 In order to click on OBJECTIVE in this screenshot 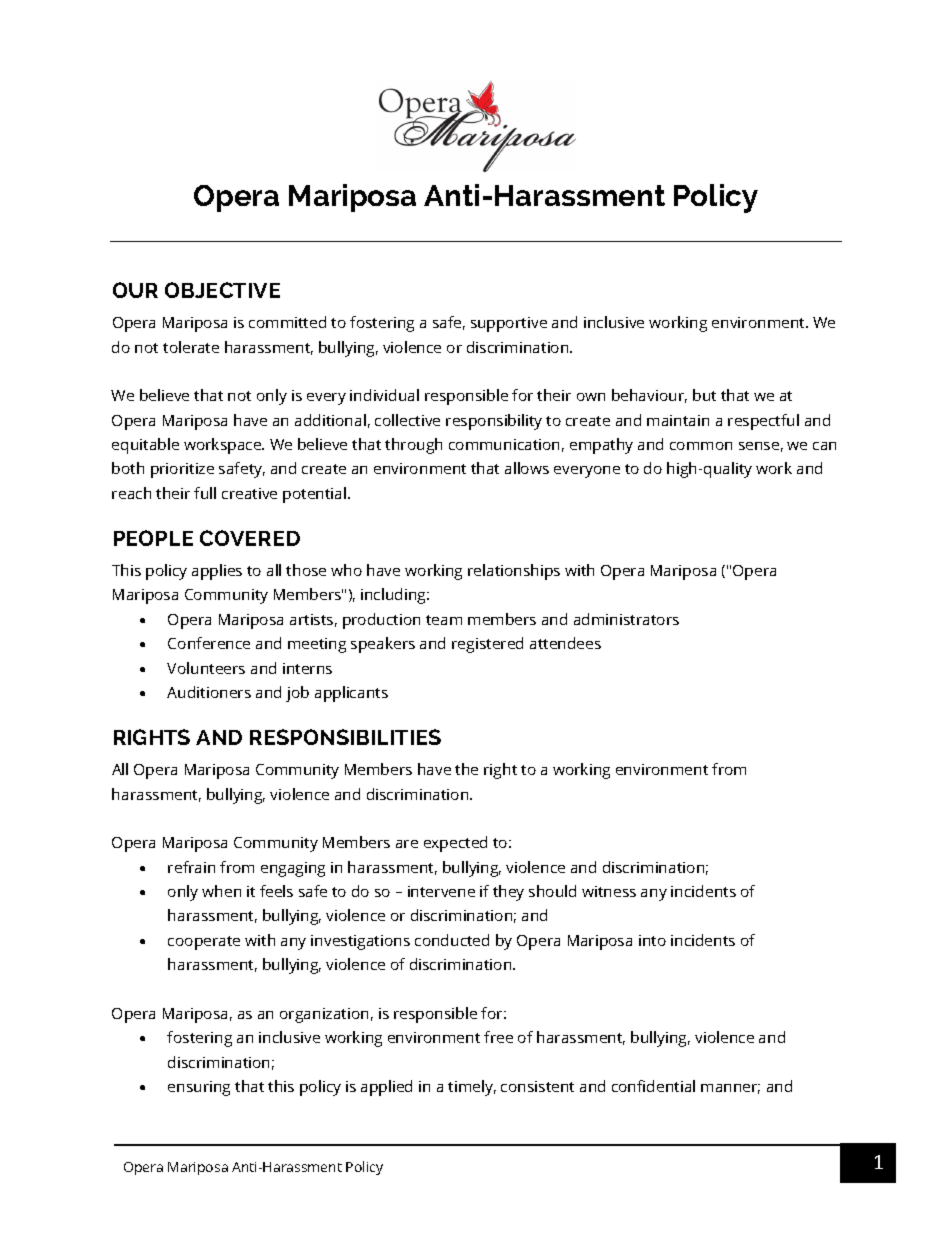, I will do `click(222, 290)`.
